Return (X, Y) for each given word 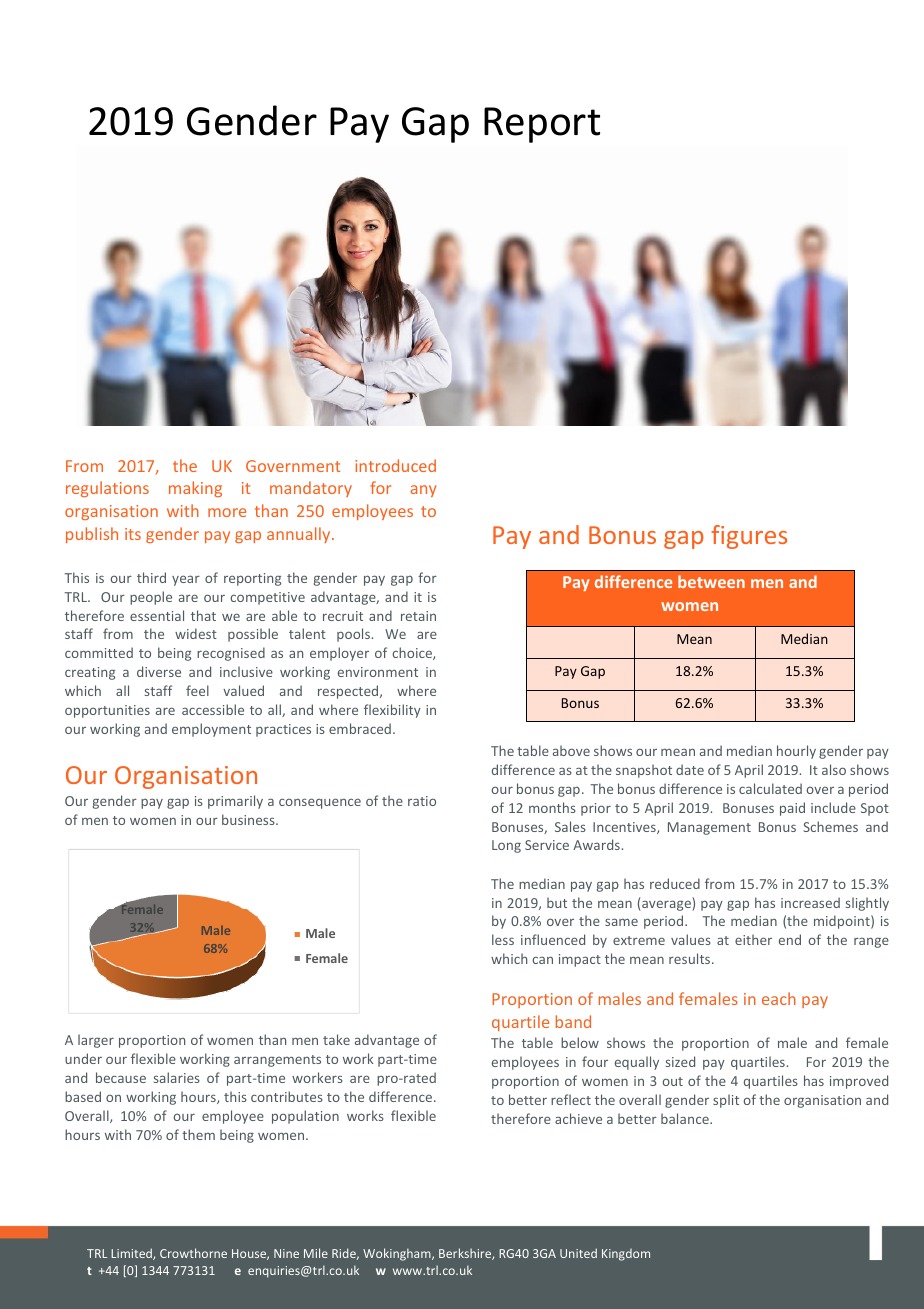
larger (96, 1041)
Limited (132, 1254)
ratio (422, 801)
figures (749, 537)
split (726, 1101)
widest (196, 633)
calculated (770, 788)
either (753, 939)
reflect (571, 1099)
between (711, 581)
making (195, 489)
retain (418, 616)
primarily (235, 802)
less (503, 939)
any (424, 491)
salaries (177, 1077)
